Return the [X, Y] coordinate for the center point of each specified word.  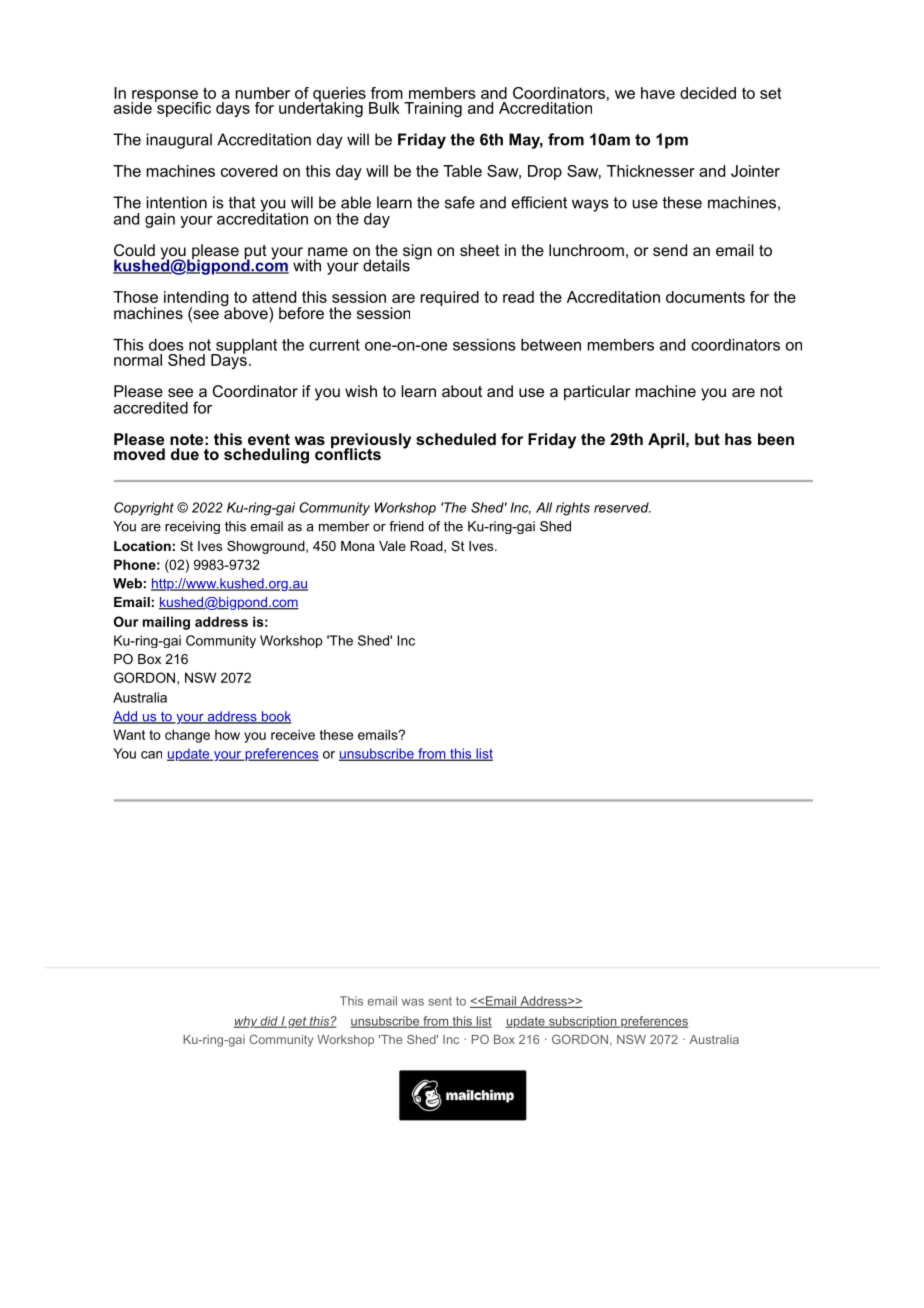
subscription [583, 1022]
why [247, 1022]
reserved [622, 507]
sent [440, 1001]
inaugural [179, 141]
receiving [192, 527]
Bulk [384, 108]
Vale [392, 546]
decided [708, 93]
